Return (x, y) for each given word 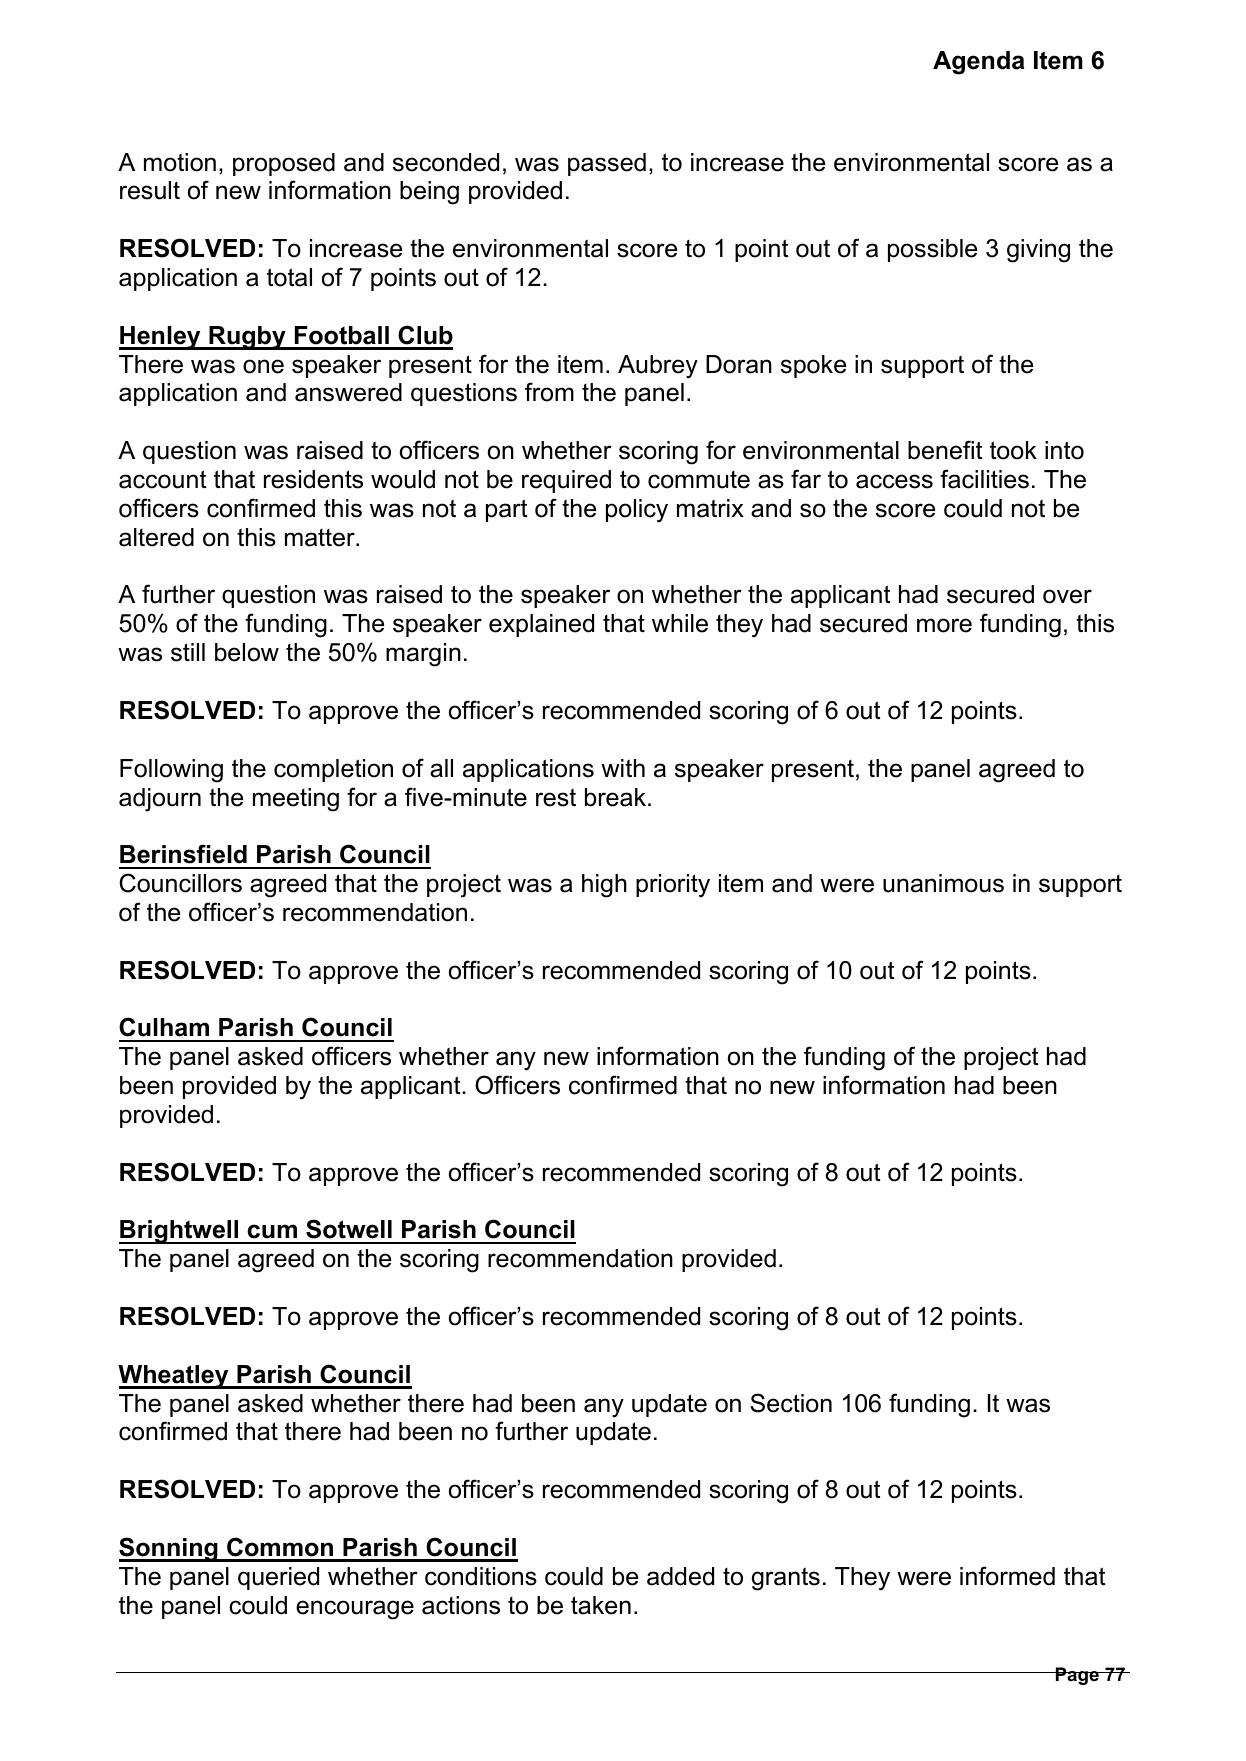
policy (637, 511)
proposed (284, 164)
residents (313, 479)
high (604, 886)
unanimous (943, 883)
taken (601, 1605)
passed (607, 164)
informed (1007, 1576)
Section (791, 1403)
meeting (296, 800)
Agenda (978, 63)
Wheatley (174, 1377)
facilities (984, 479)
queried (278, 1578)
